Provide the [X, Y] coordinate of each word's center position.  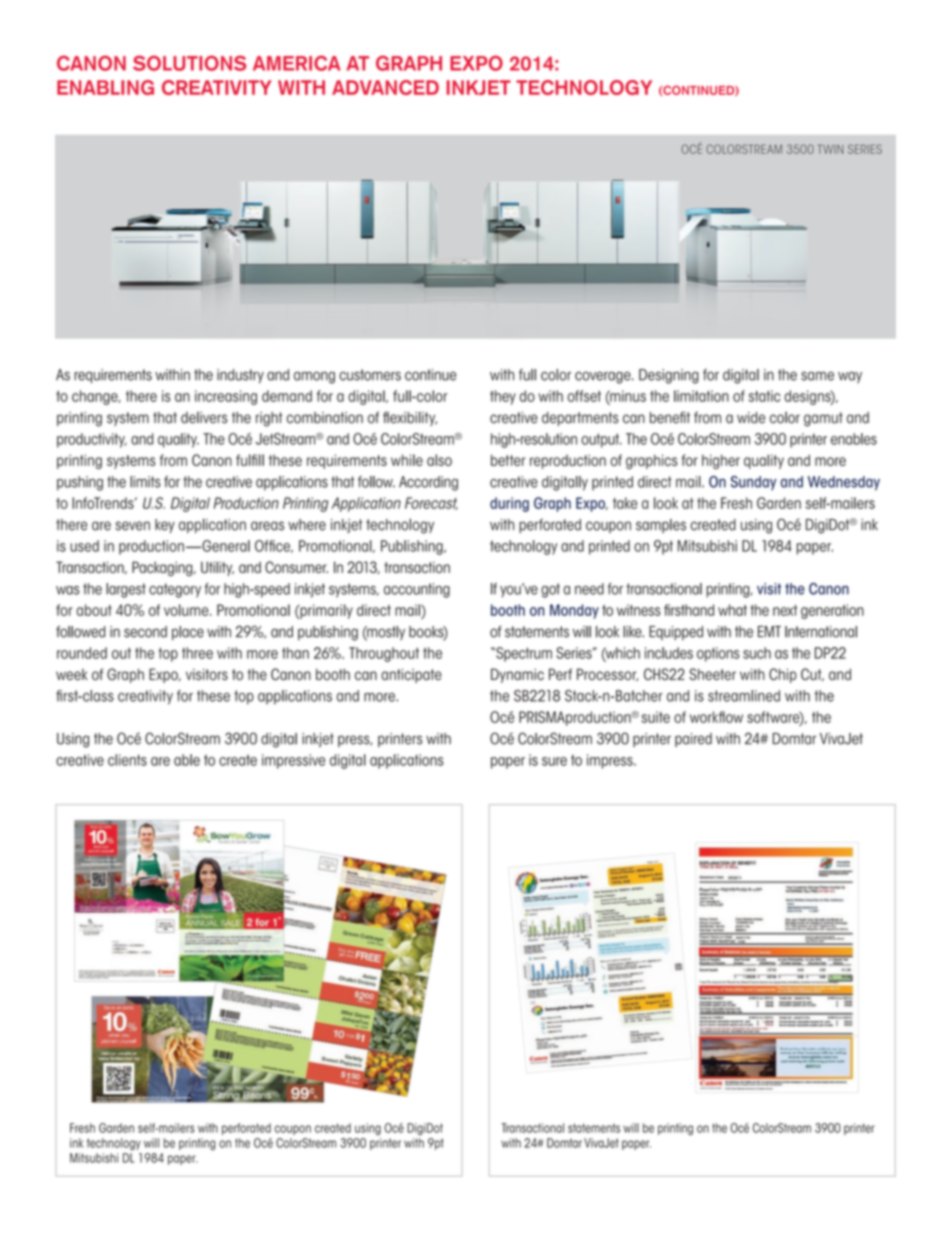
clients [127, 760]
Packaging [163, 568]
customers [370, 375]
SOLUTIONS [189, 63]
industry [240, 376]
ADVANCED [385, 87]
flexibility [410, 418]
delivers [204, 418]
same [817, 376]
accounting [417, 590]
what [732, 610]
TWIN [831, 149]
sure [554, 761]
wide [751, 418]
